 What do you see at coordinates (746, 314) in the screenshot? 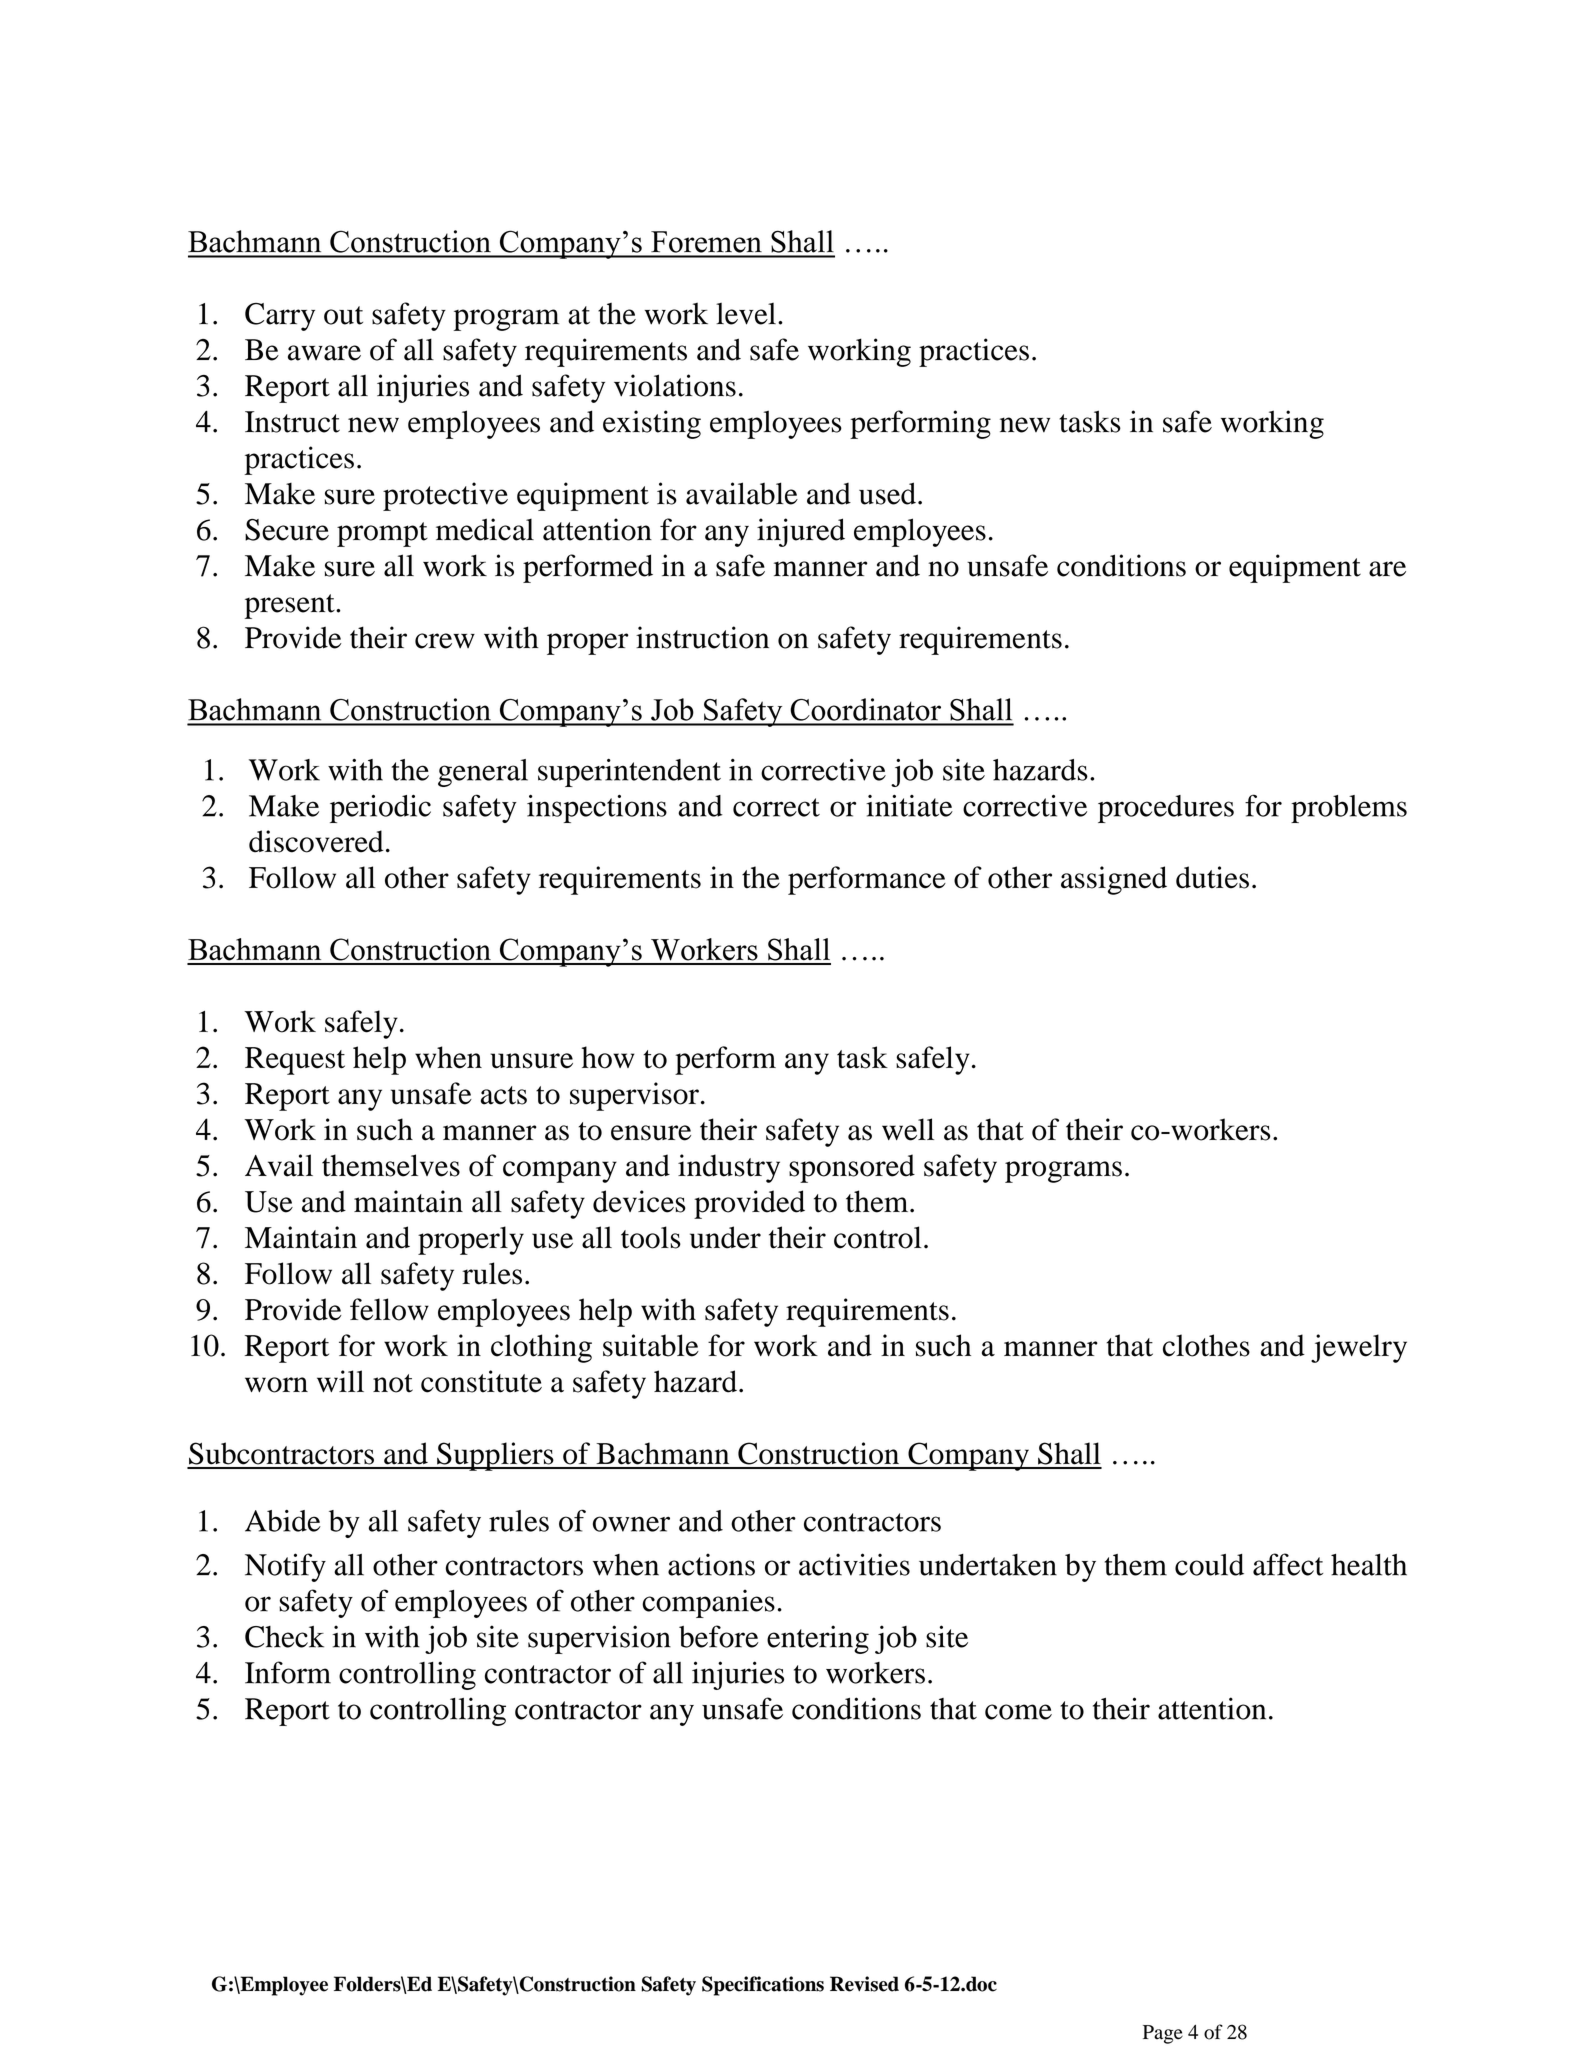
I see `level` at bounding box center [746, 314].
